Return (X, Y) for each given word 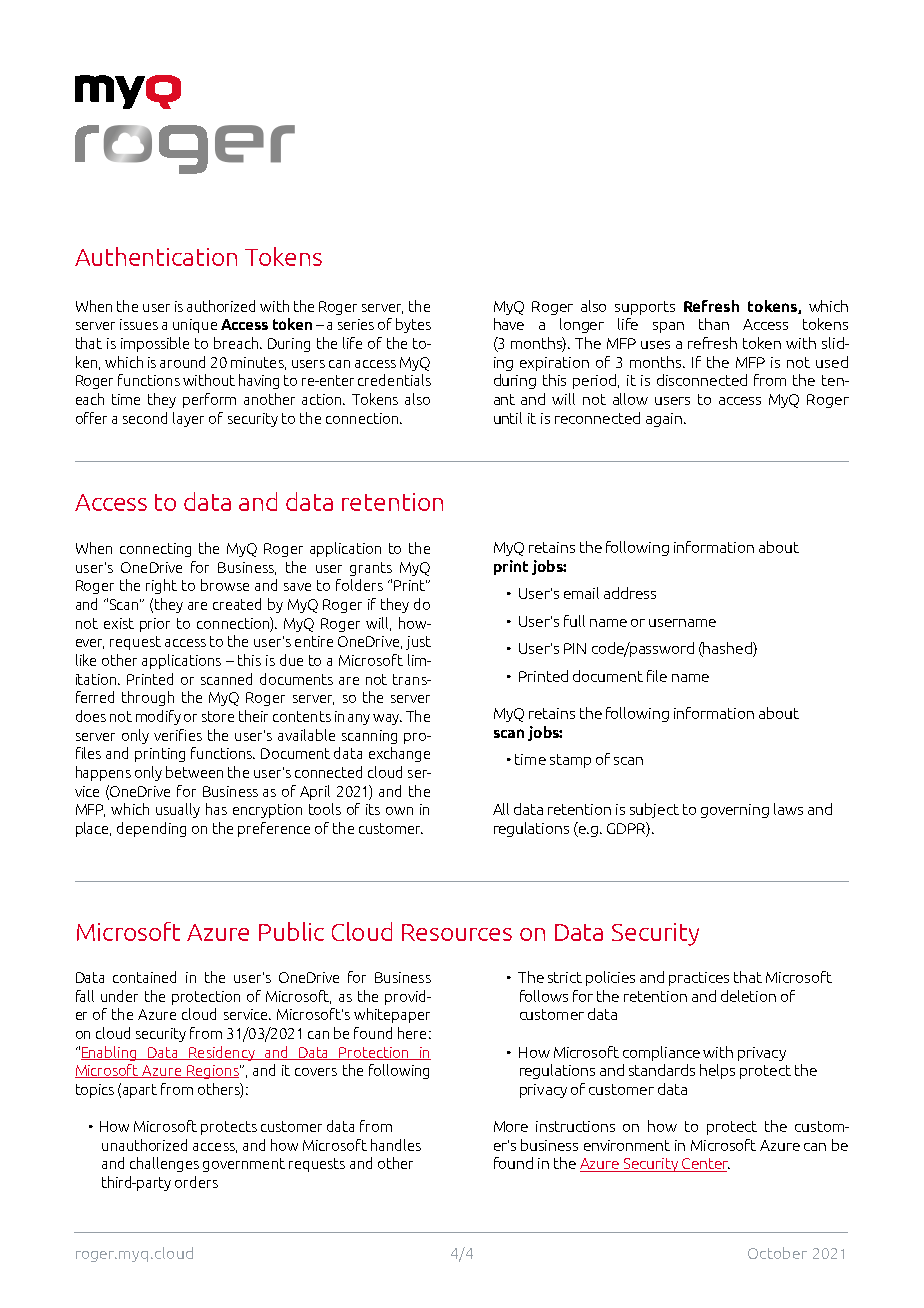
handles (396, 1145)
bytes (413, 325)
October (777, 1253)
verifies (178, 735)
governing (735, 811)
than (714, 324)
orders (196, 1182)
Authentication (156, 256)
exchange (399, 754)
